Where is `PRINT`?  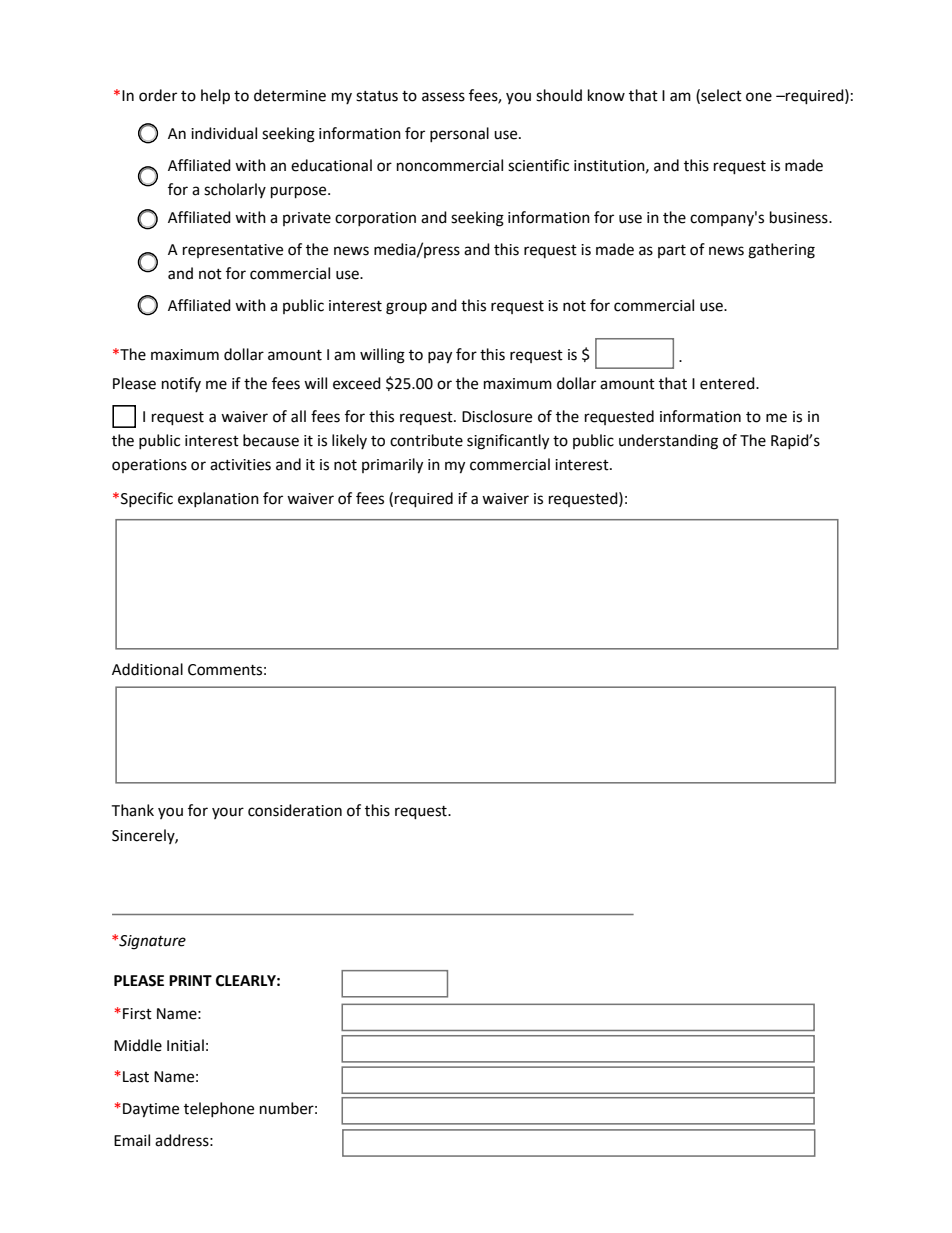
PRINT is located at coordinates (190, 980).
